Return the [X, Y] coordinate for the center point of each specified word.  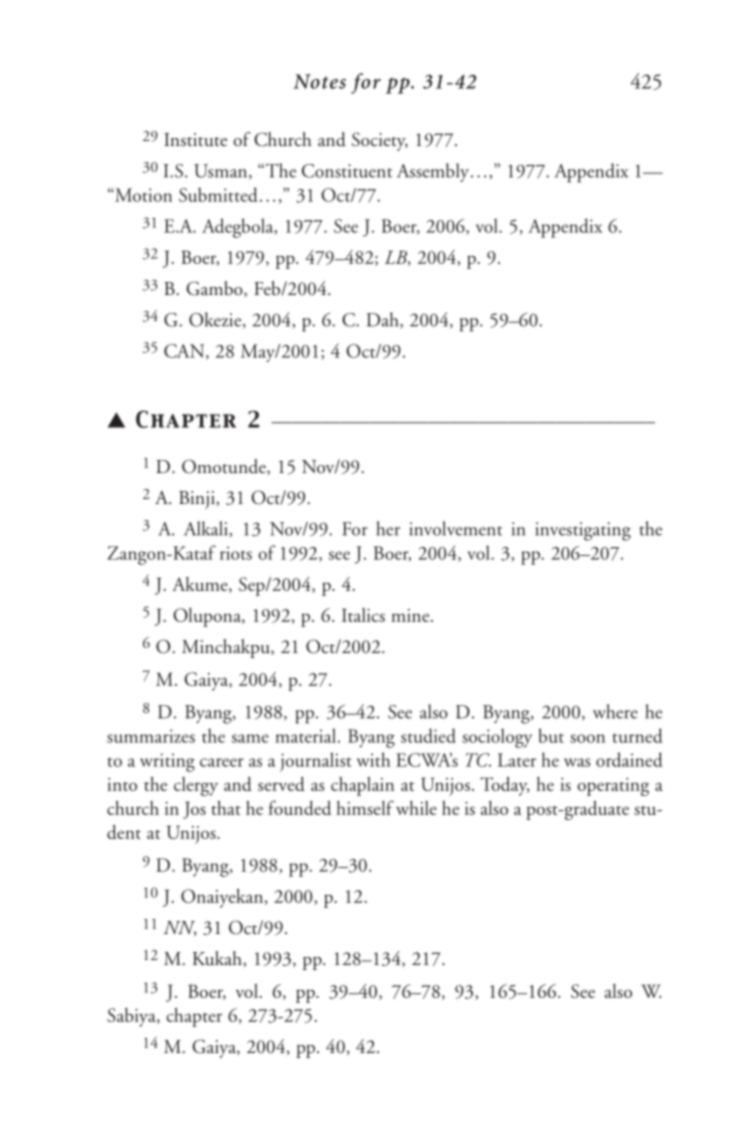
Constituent [347, 171]
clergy [196, 786]
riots [236, 553]
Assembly [434, 172]
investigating [583, 531]
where [615, 711]
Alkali [207, 529]
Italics [363, 615]
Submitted [218, 194]
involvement [456, 528]
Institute [195, 140]
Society [380, 141]
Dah [384, 320]
